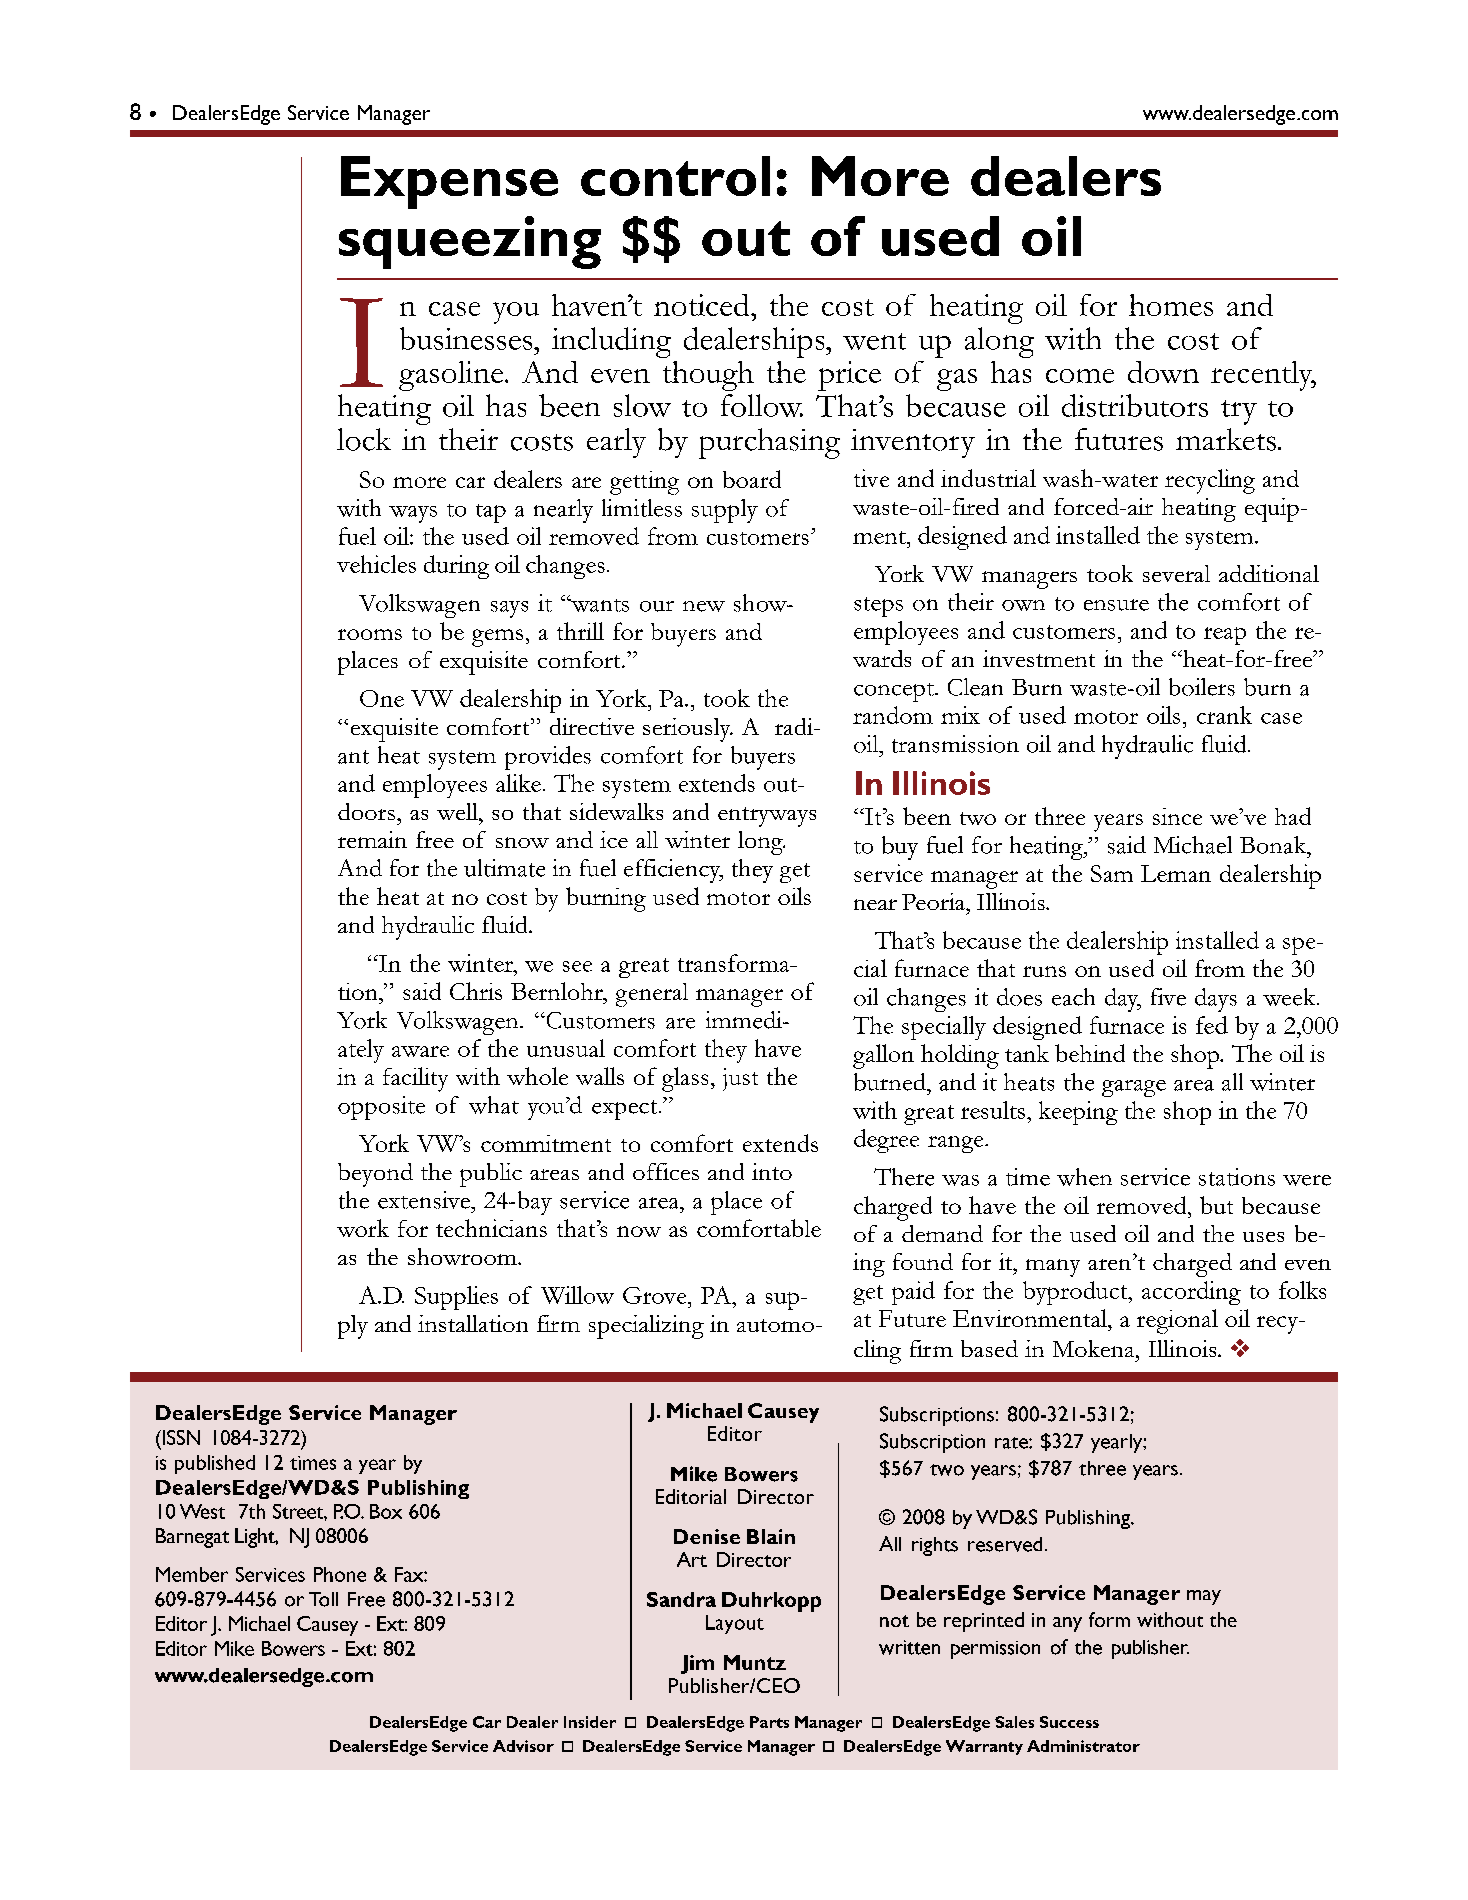 Image resolution: width=1468 pixels, height=1900 pixels. Describe the element at coordinates (476, 991) in the screenshot. I see `Chris` at that location.
